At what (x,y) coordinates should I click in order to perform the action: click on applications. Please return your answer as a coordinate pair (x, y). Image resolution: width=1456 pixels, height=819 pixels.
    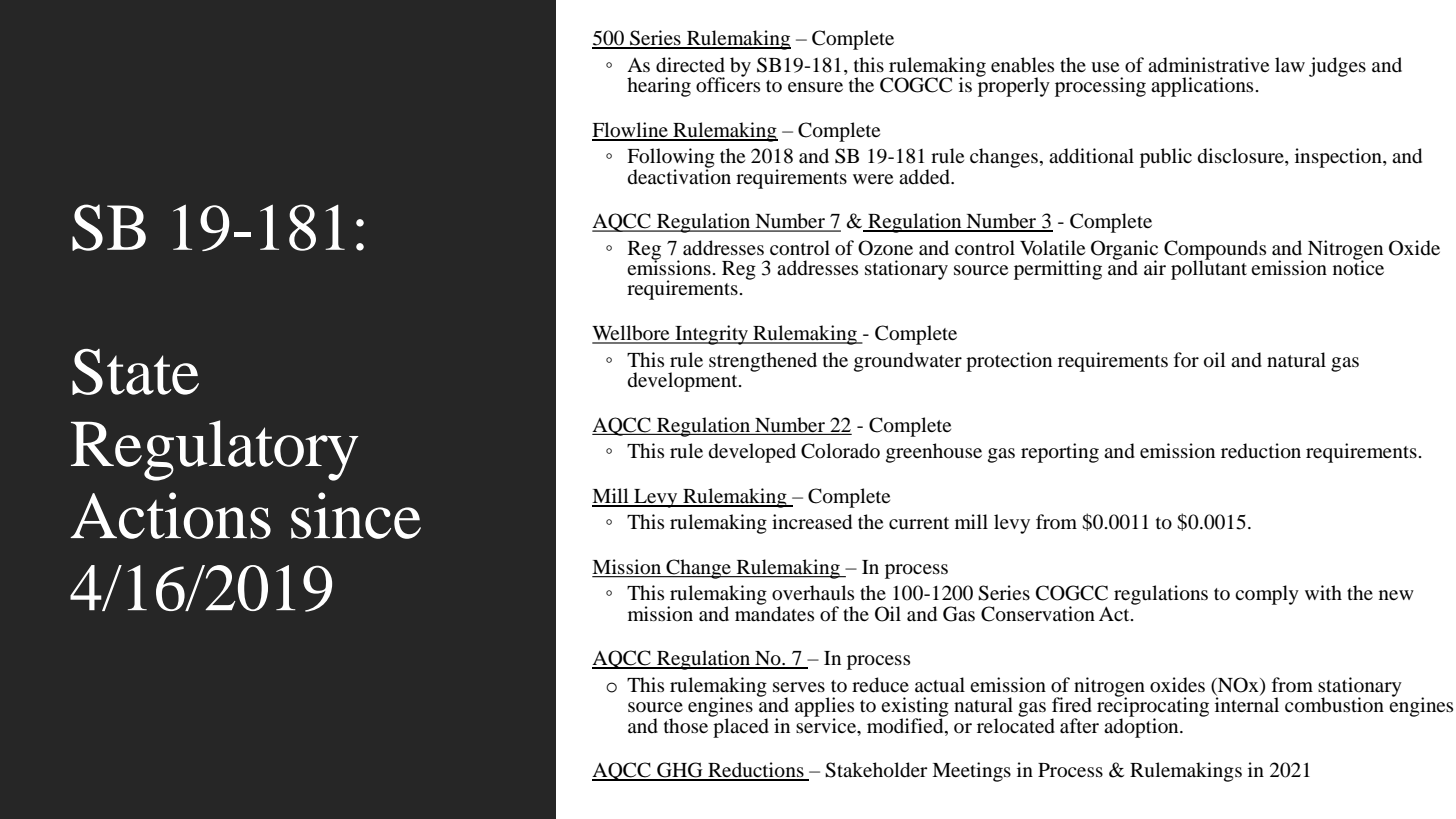
    Looking at the image, I should click on (1202, 87).
